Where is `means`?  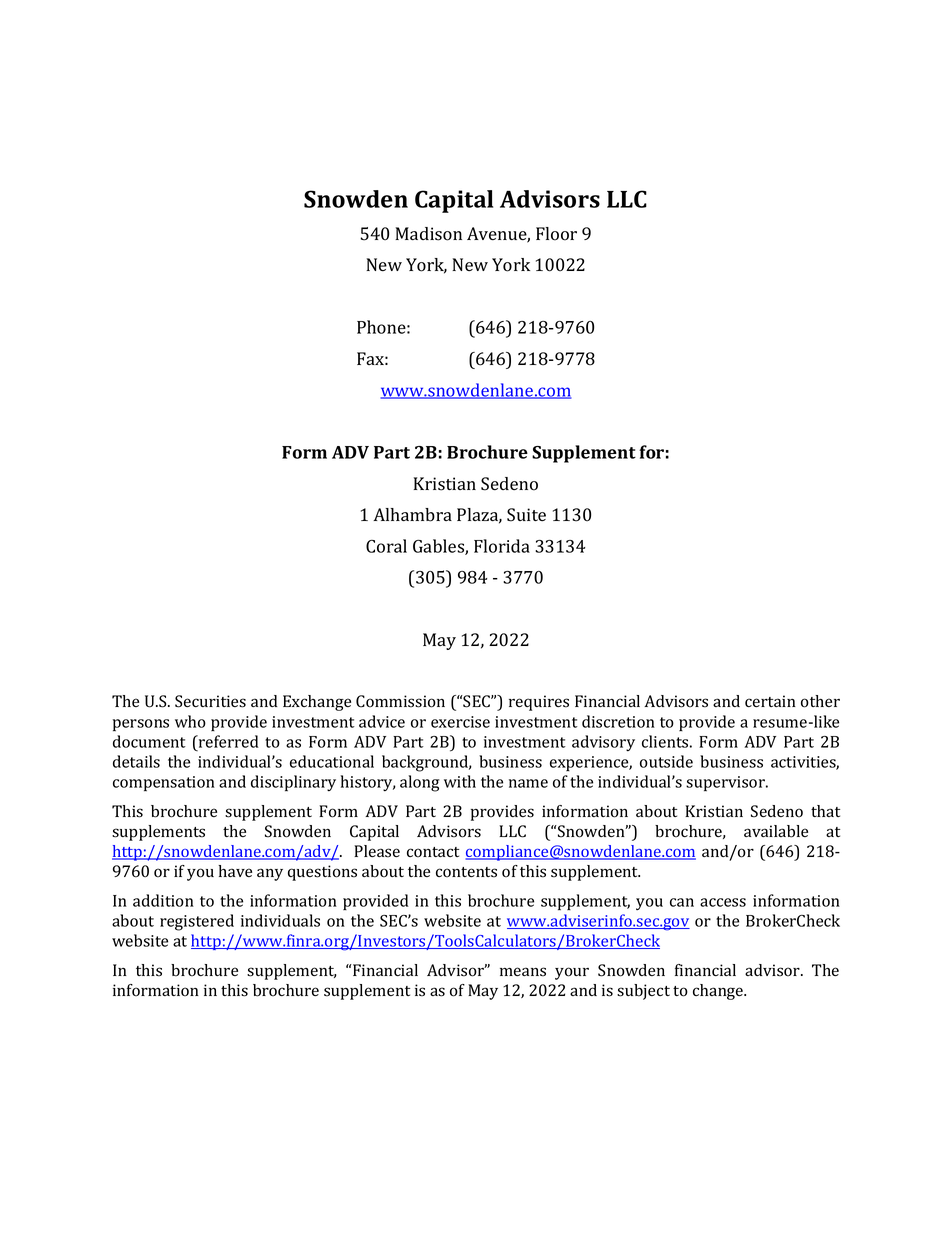 means is located at coordinates (523, 972).
